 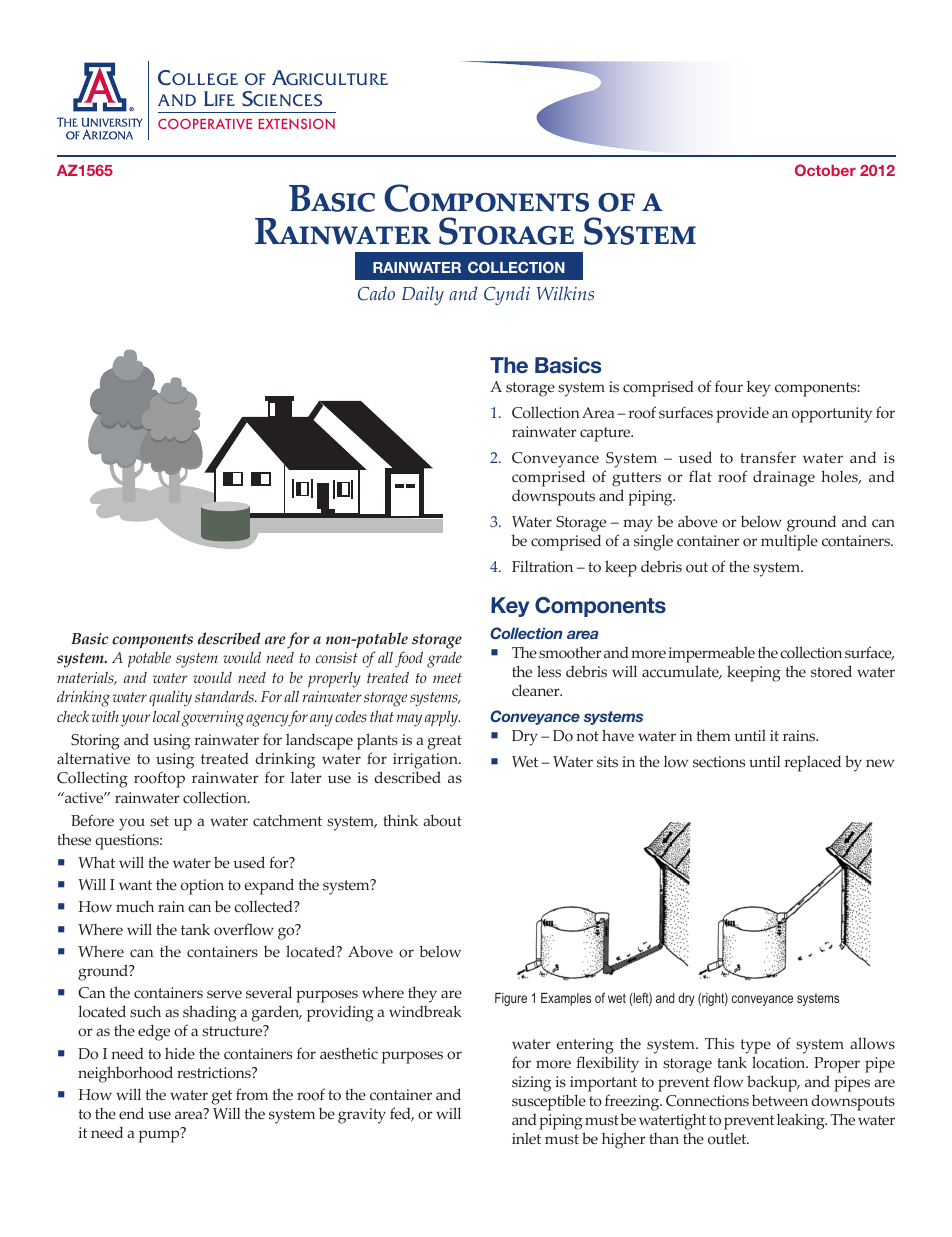 What do you see at coordinates (831, 671) in the image?
I see `stored` at bounding box center [831, 671].
